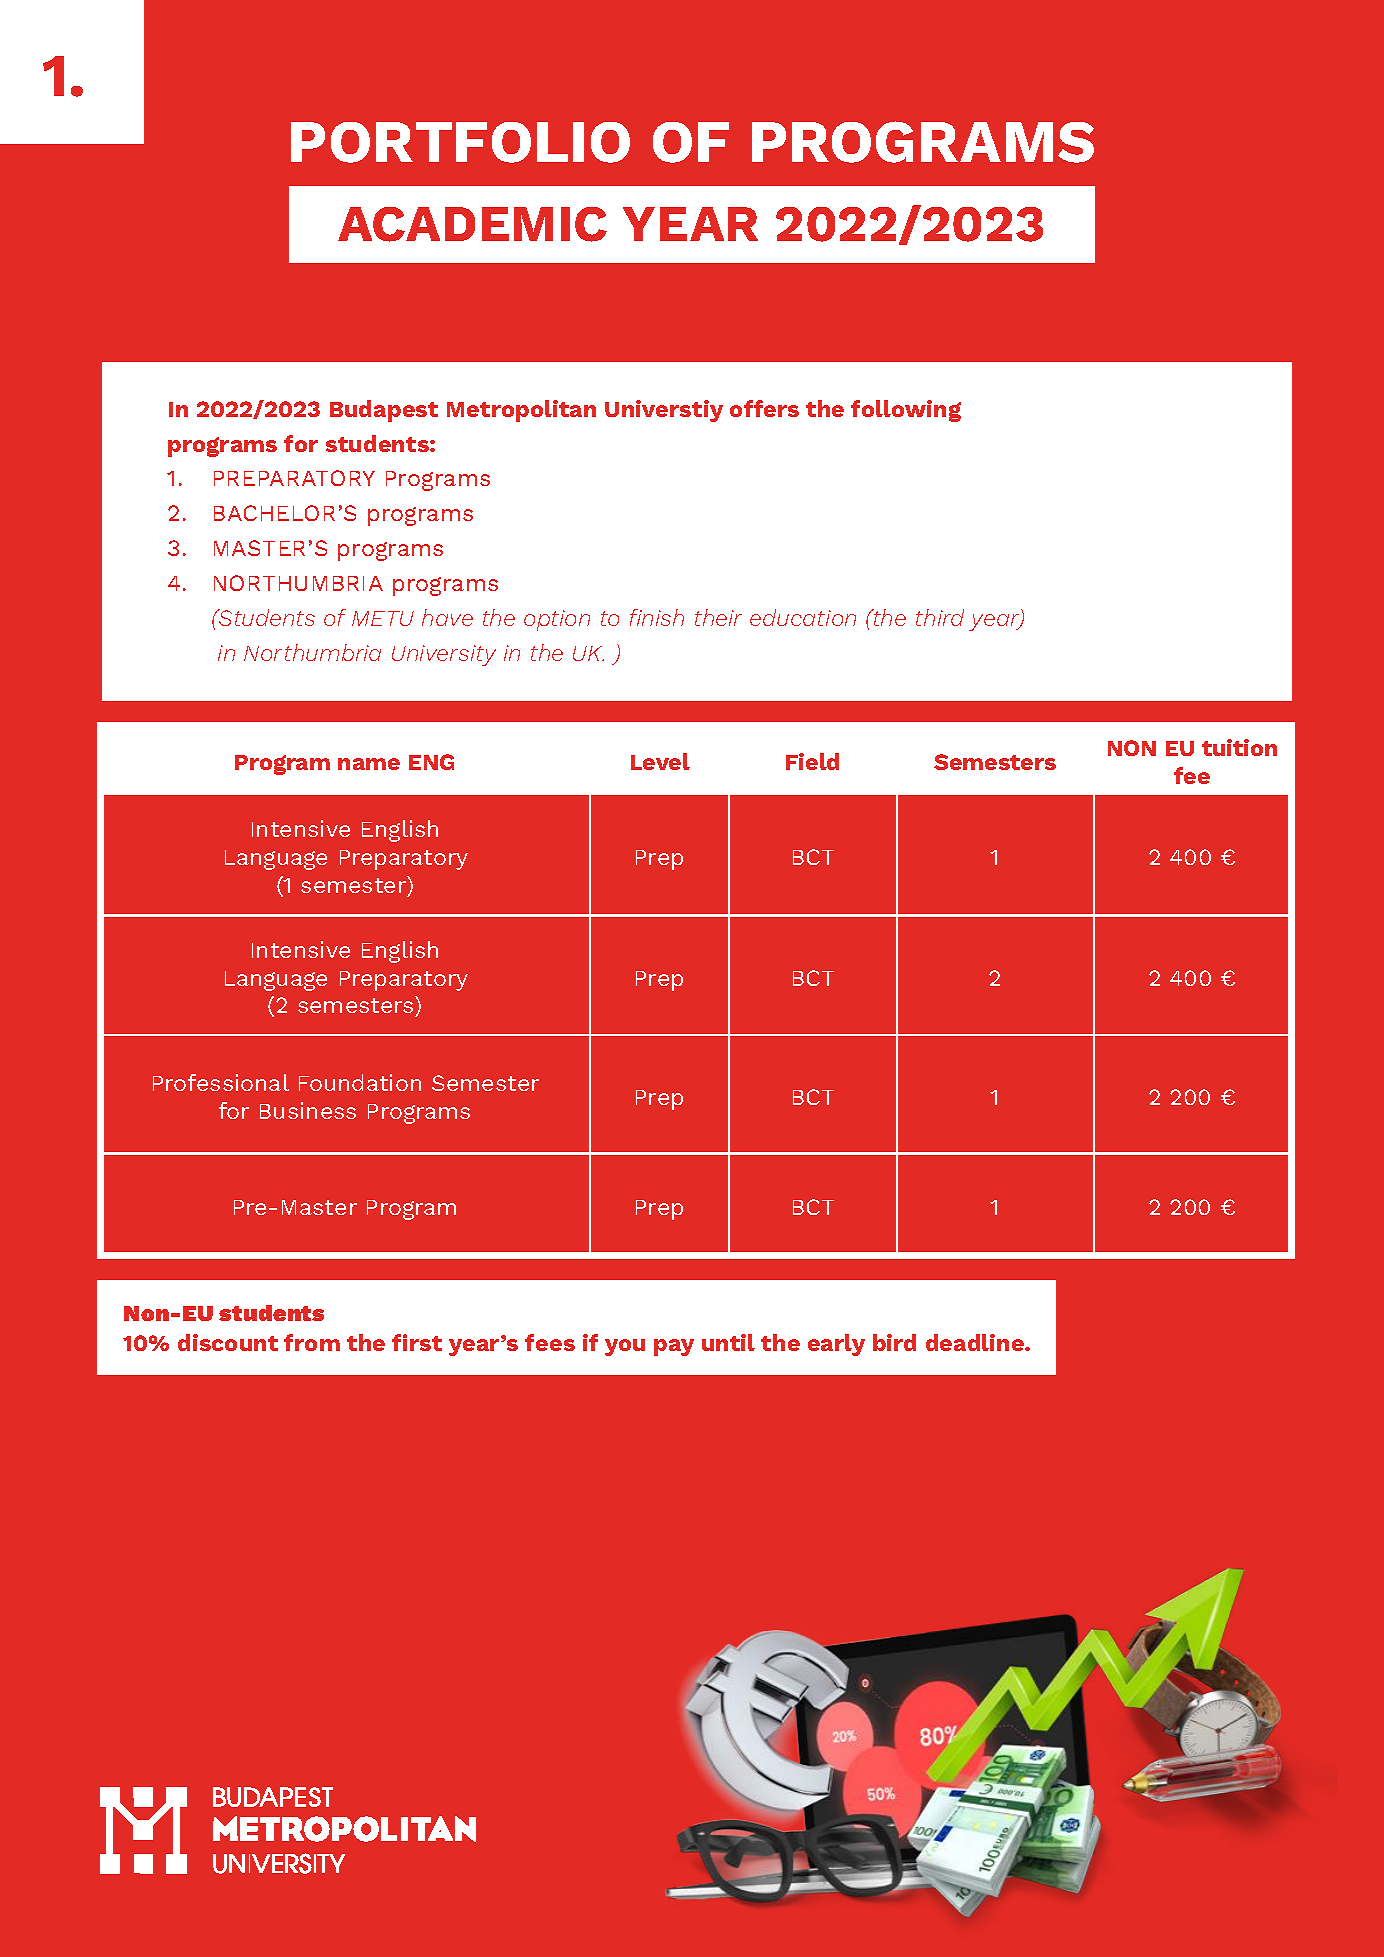  Describe the element at coordinates (906, 411) in the image. I see `following` at that location.
